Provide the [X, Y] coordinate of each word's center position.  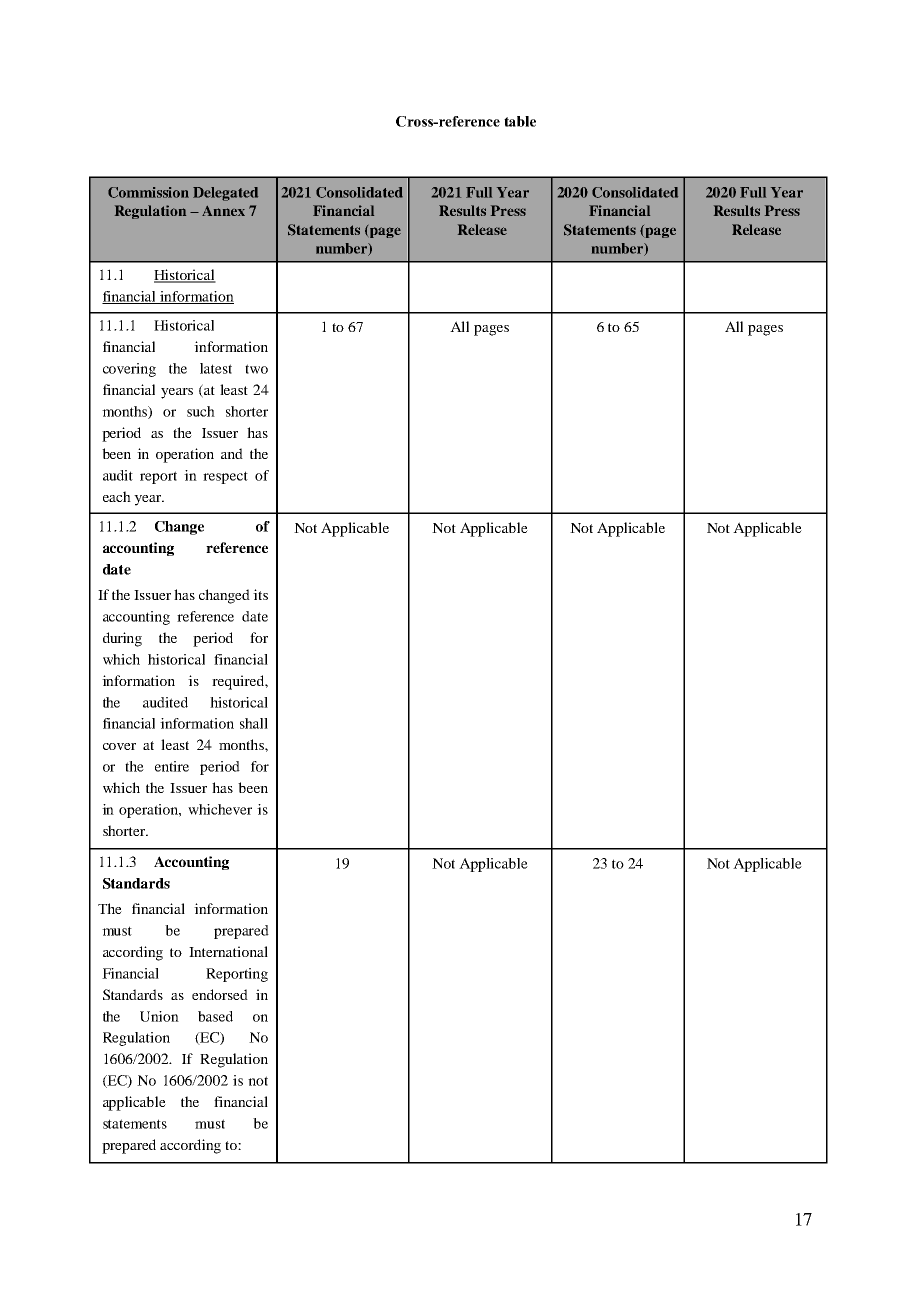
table [520, 121]
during [122, 639]
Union [159, 1016]
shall [254, 723]
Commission [148, 192]
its [260, 594]
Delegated [225, 194]
